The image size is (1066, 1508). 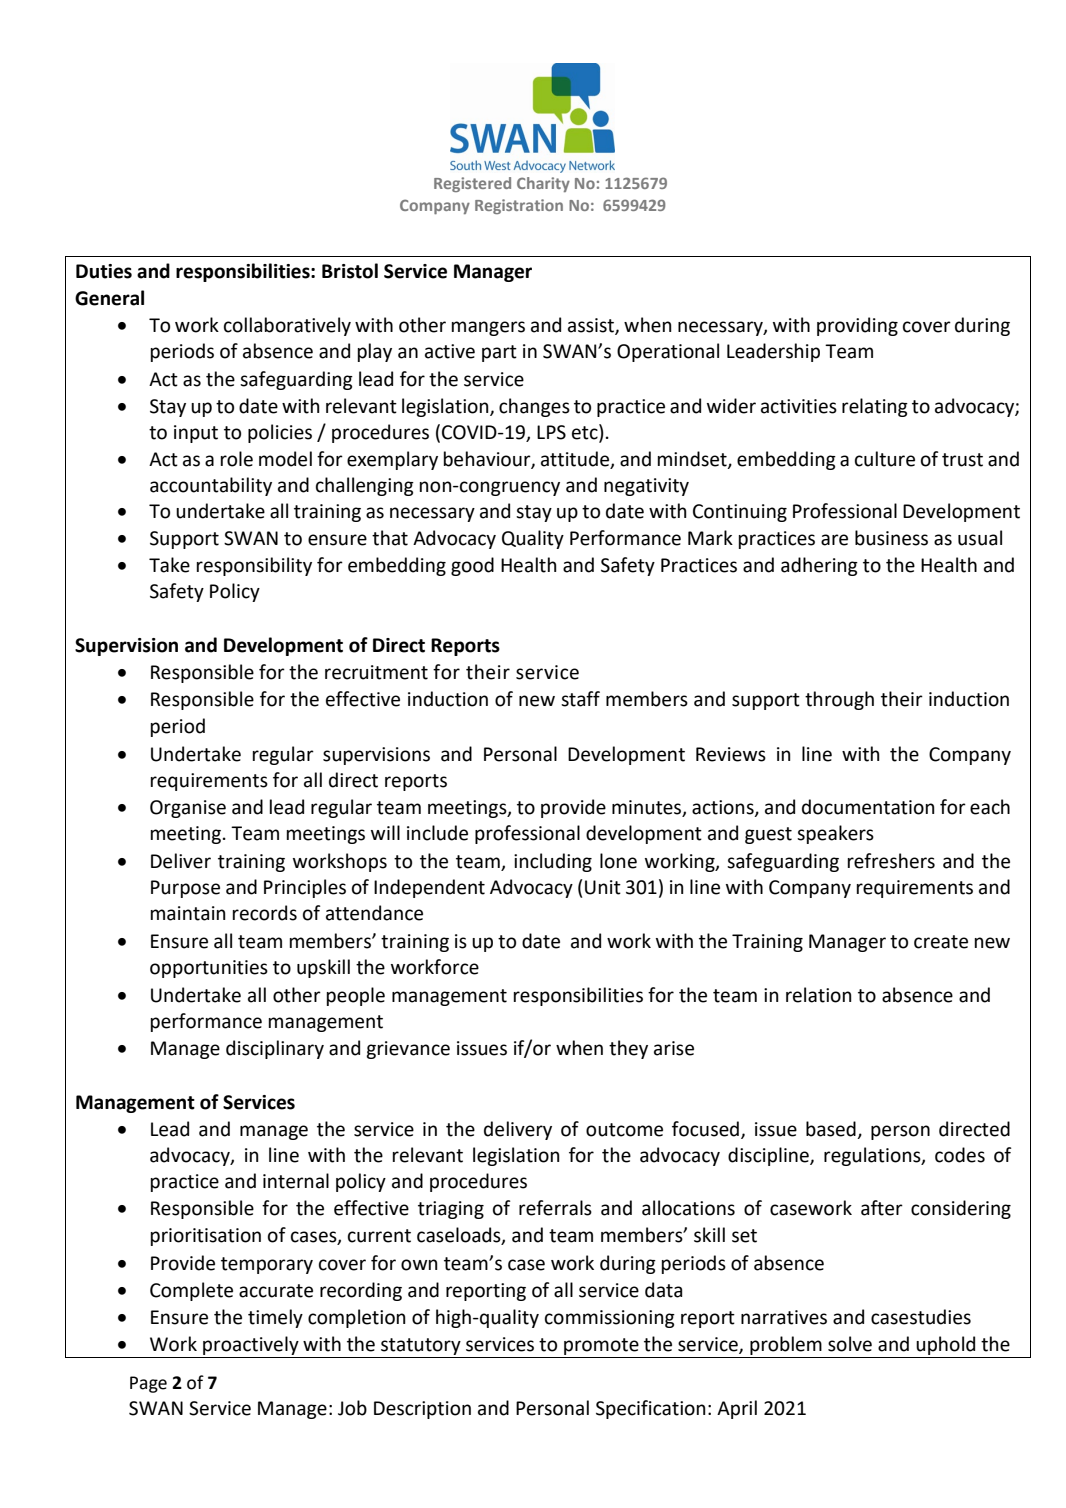 What do you see at coordinates (839, 700) in the image?
I see `through` at bounding box center [839, 700].
